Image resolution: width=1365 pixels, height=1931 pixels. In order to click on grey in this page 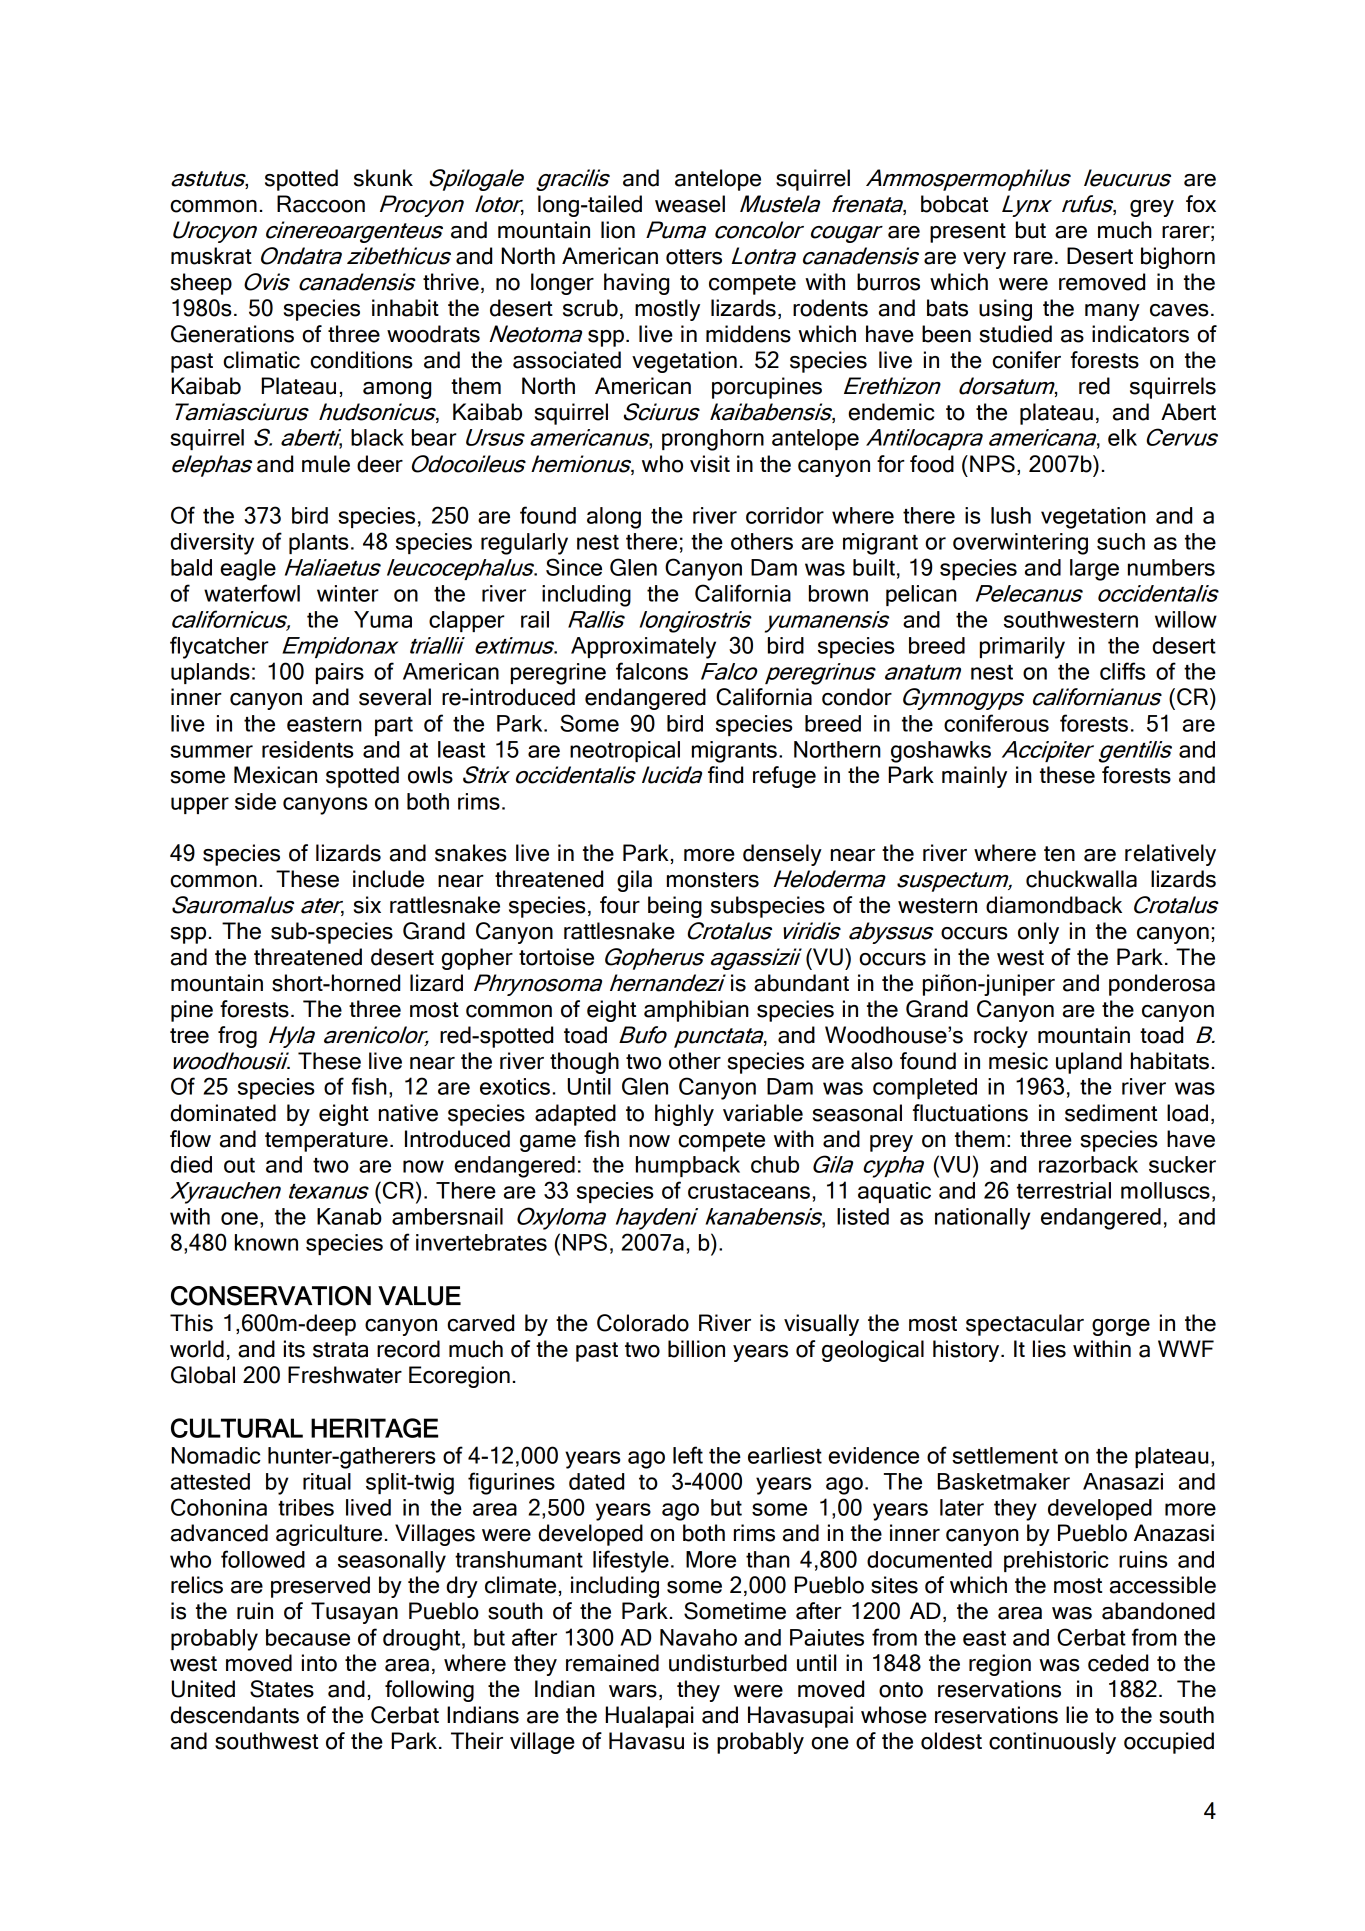, I will do `click(1152, 208)`.
